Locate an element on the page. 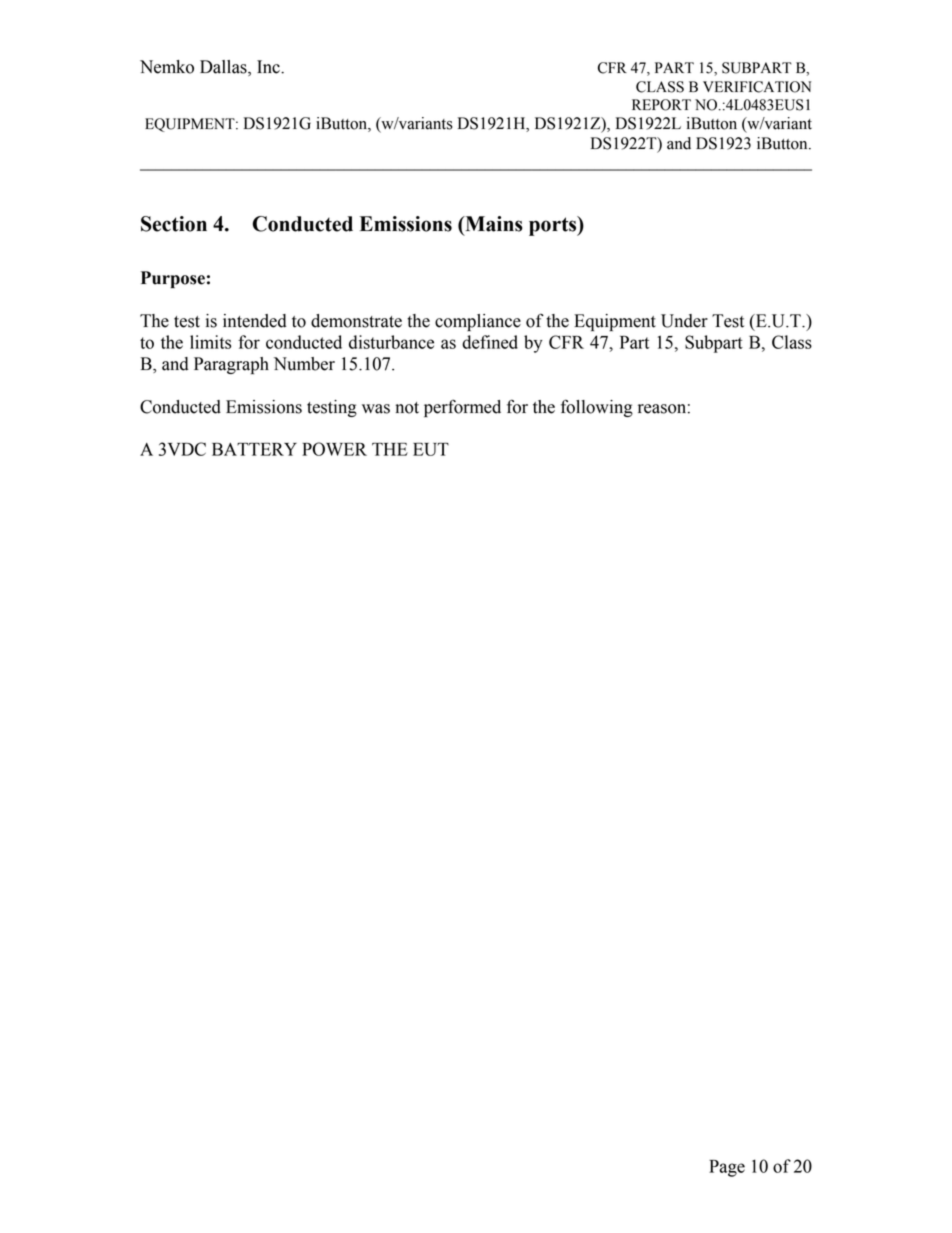 The width and height of the image is (952, 1233). BATTERY is located at coordinates (254, 449).
